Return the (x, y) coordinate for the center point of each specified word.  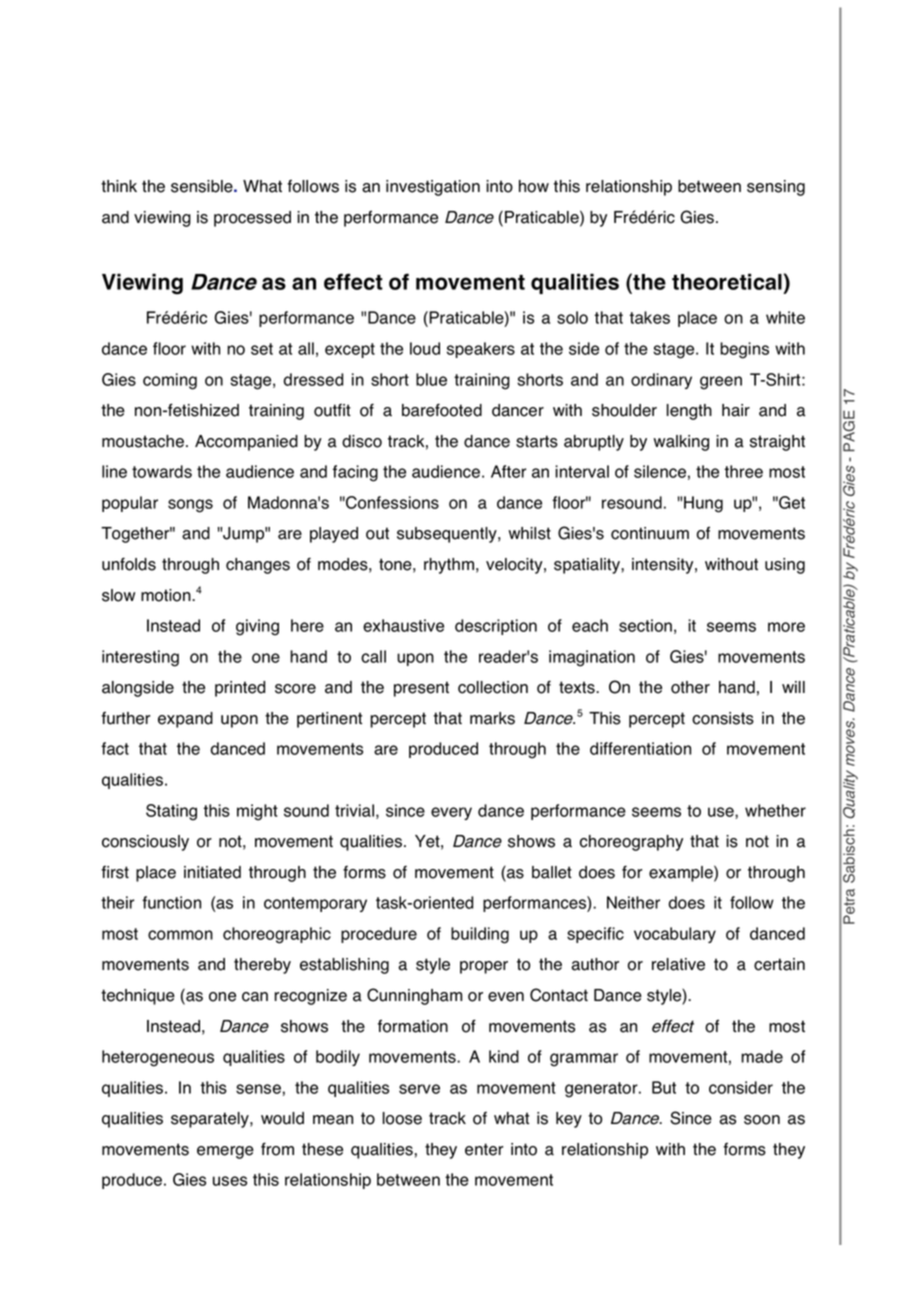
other (690, 687)
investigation (433, 188)
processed (252, 219)
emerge (225, 1152)
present (421, 689)
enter (484, 1149)
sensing (776, 188)
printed (240, 689)
